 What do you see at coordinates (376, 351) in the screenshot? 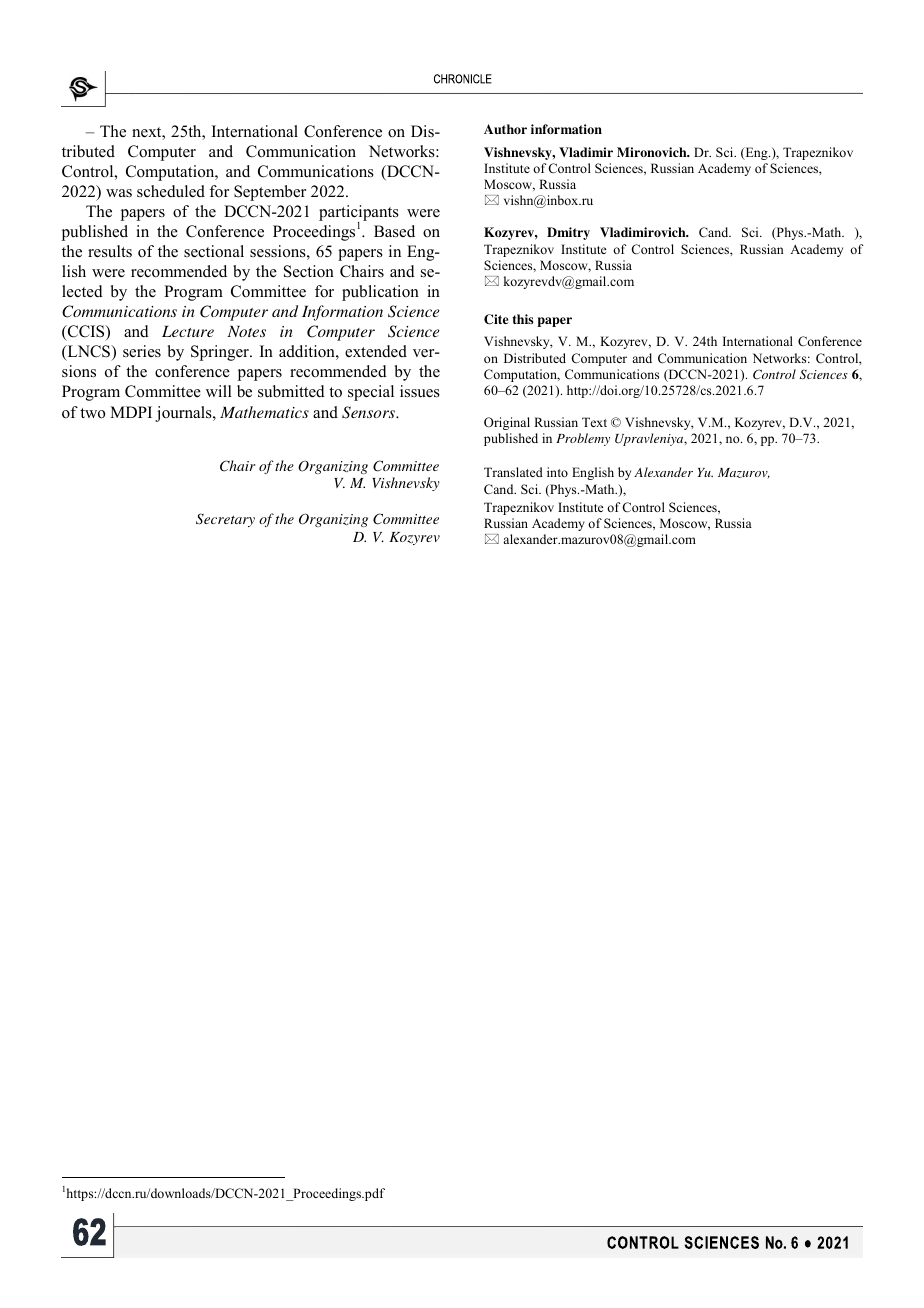
I see `extended` at bounding box center [376, 351].
